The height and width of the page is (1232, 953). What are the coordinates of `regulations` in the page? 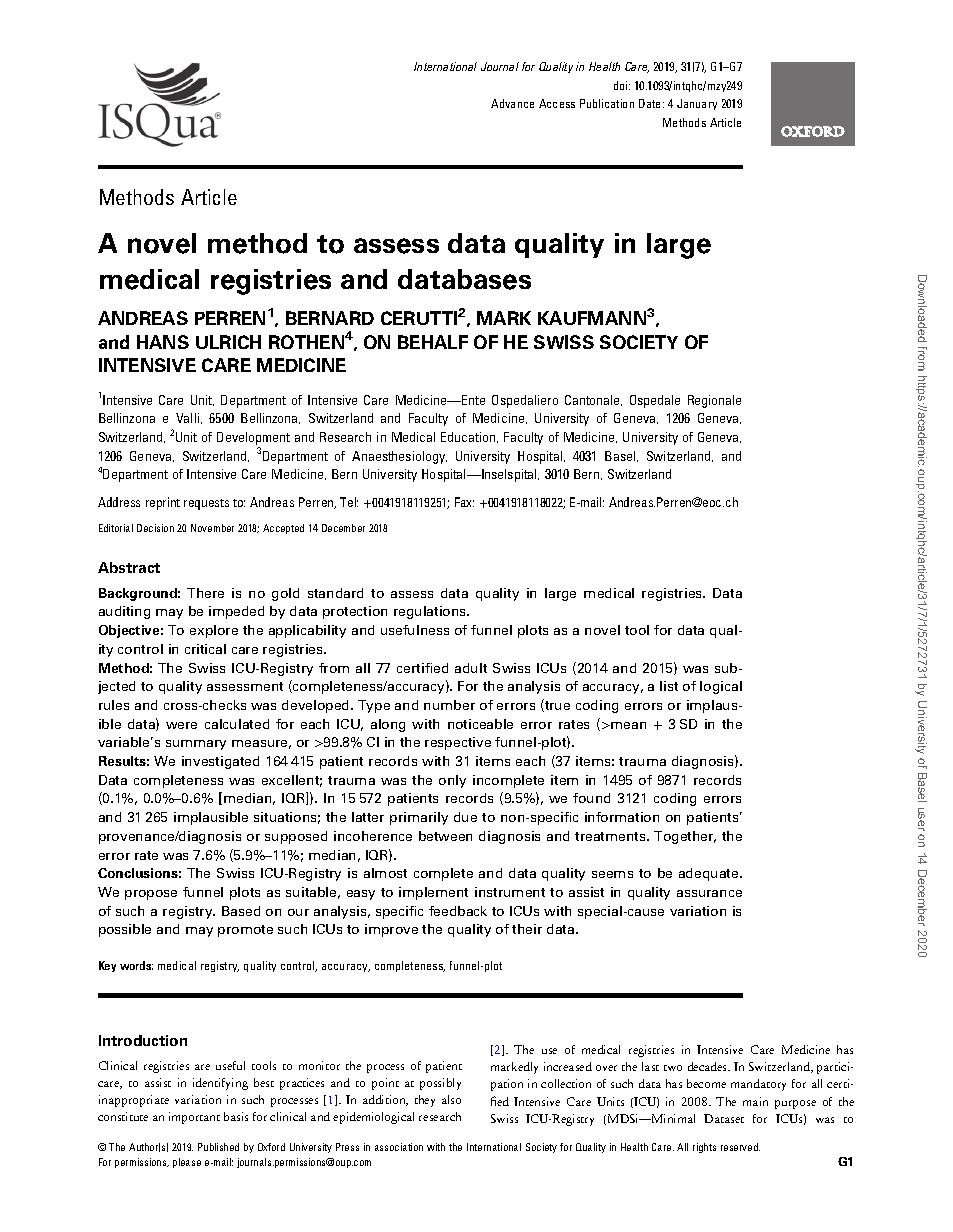 It's located at (431, 612).
